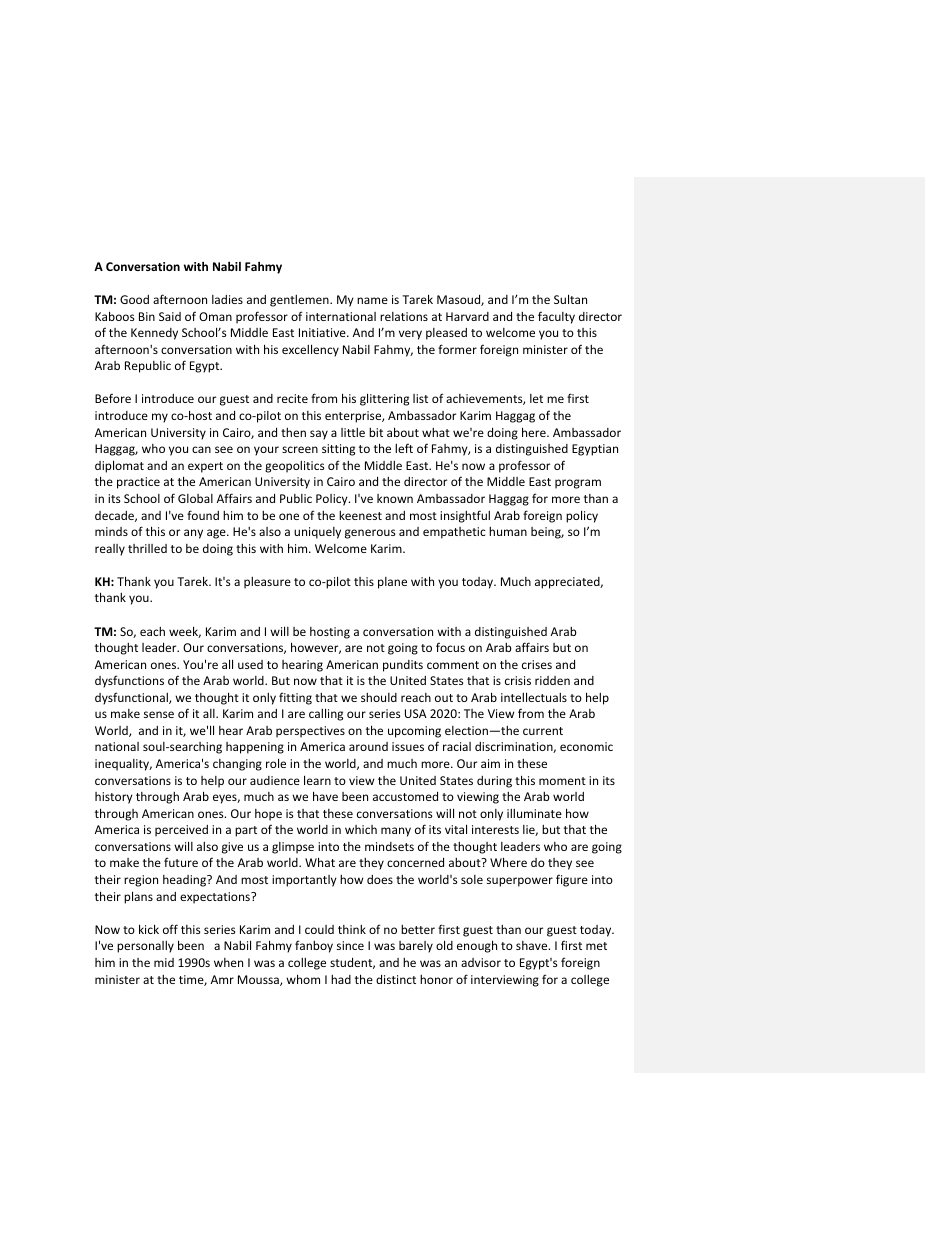 Image resolution: width=952 pixels, height=1233 pixels. What do you see at coordinates (481, 962) in the screenshot?
I see `advisor` at bounding box center [481, 962].
